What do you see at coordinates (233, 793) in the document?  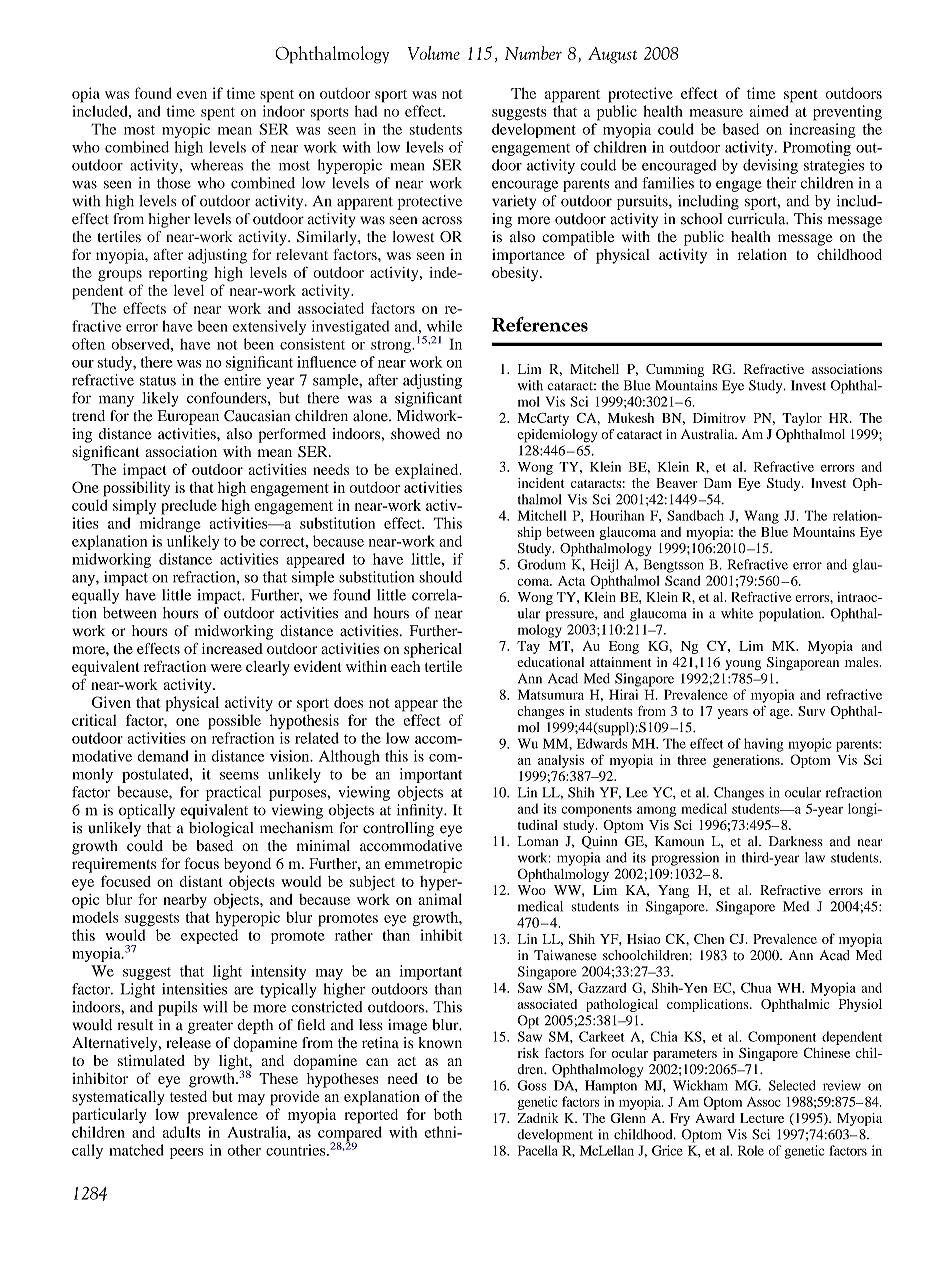 I see `practical` at bounding box center [233, 793].
